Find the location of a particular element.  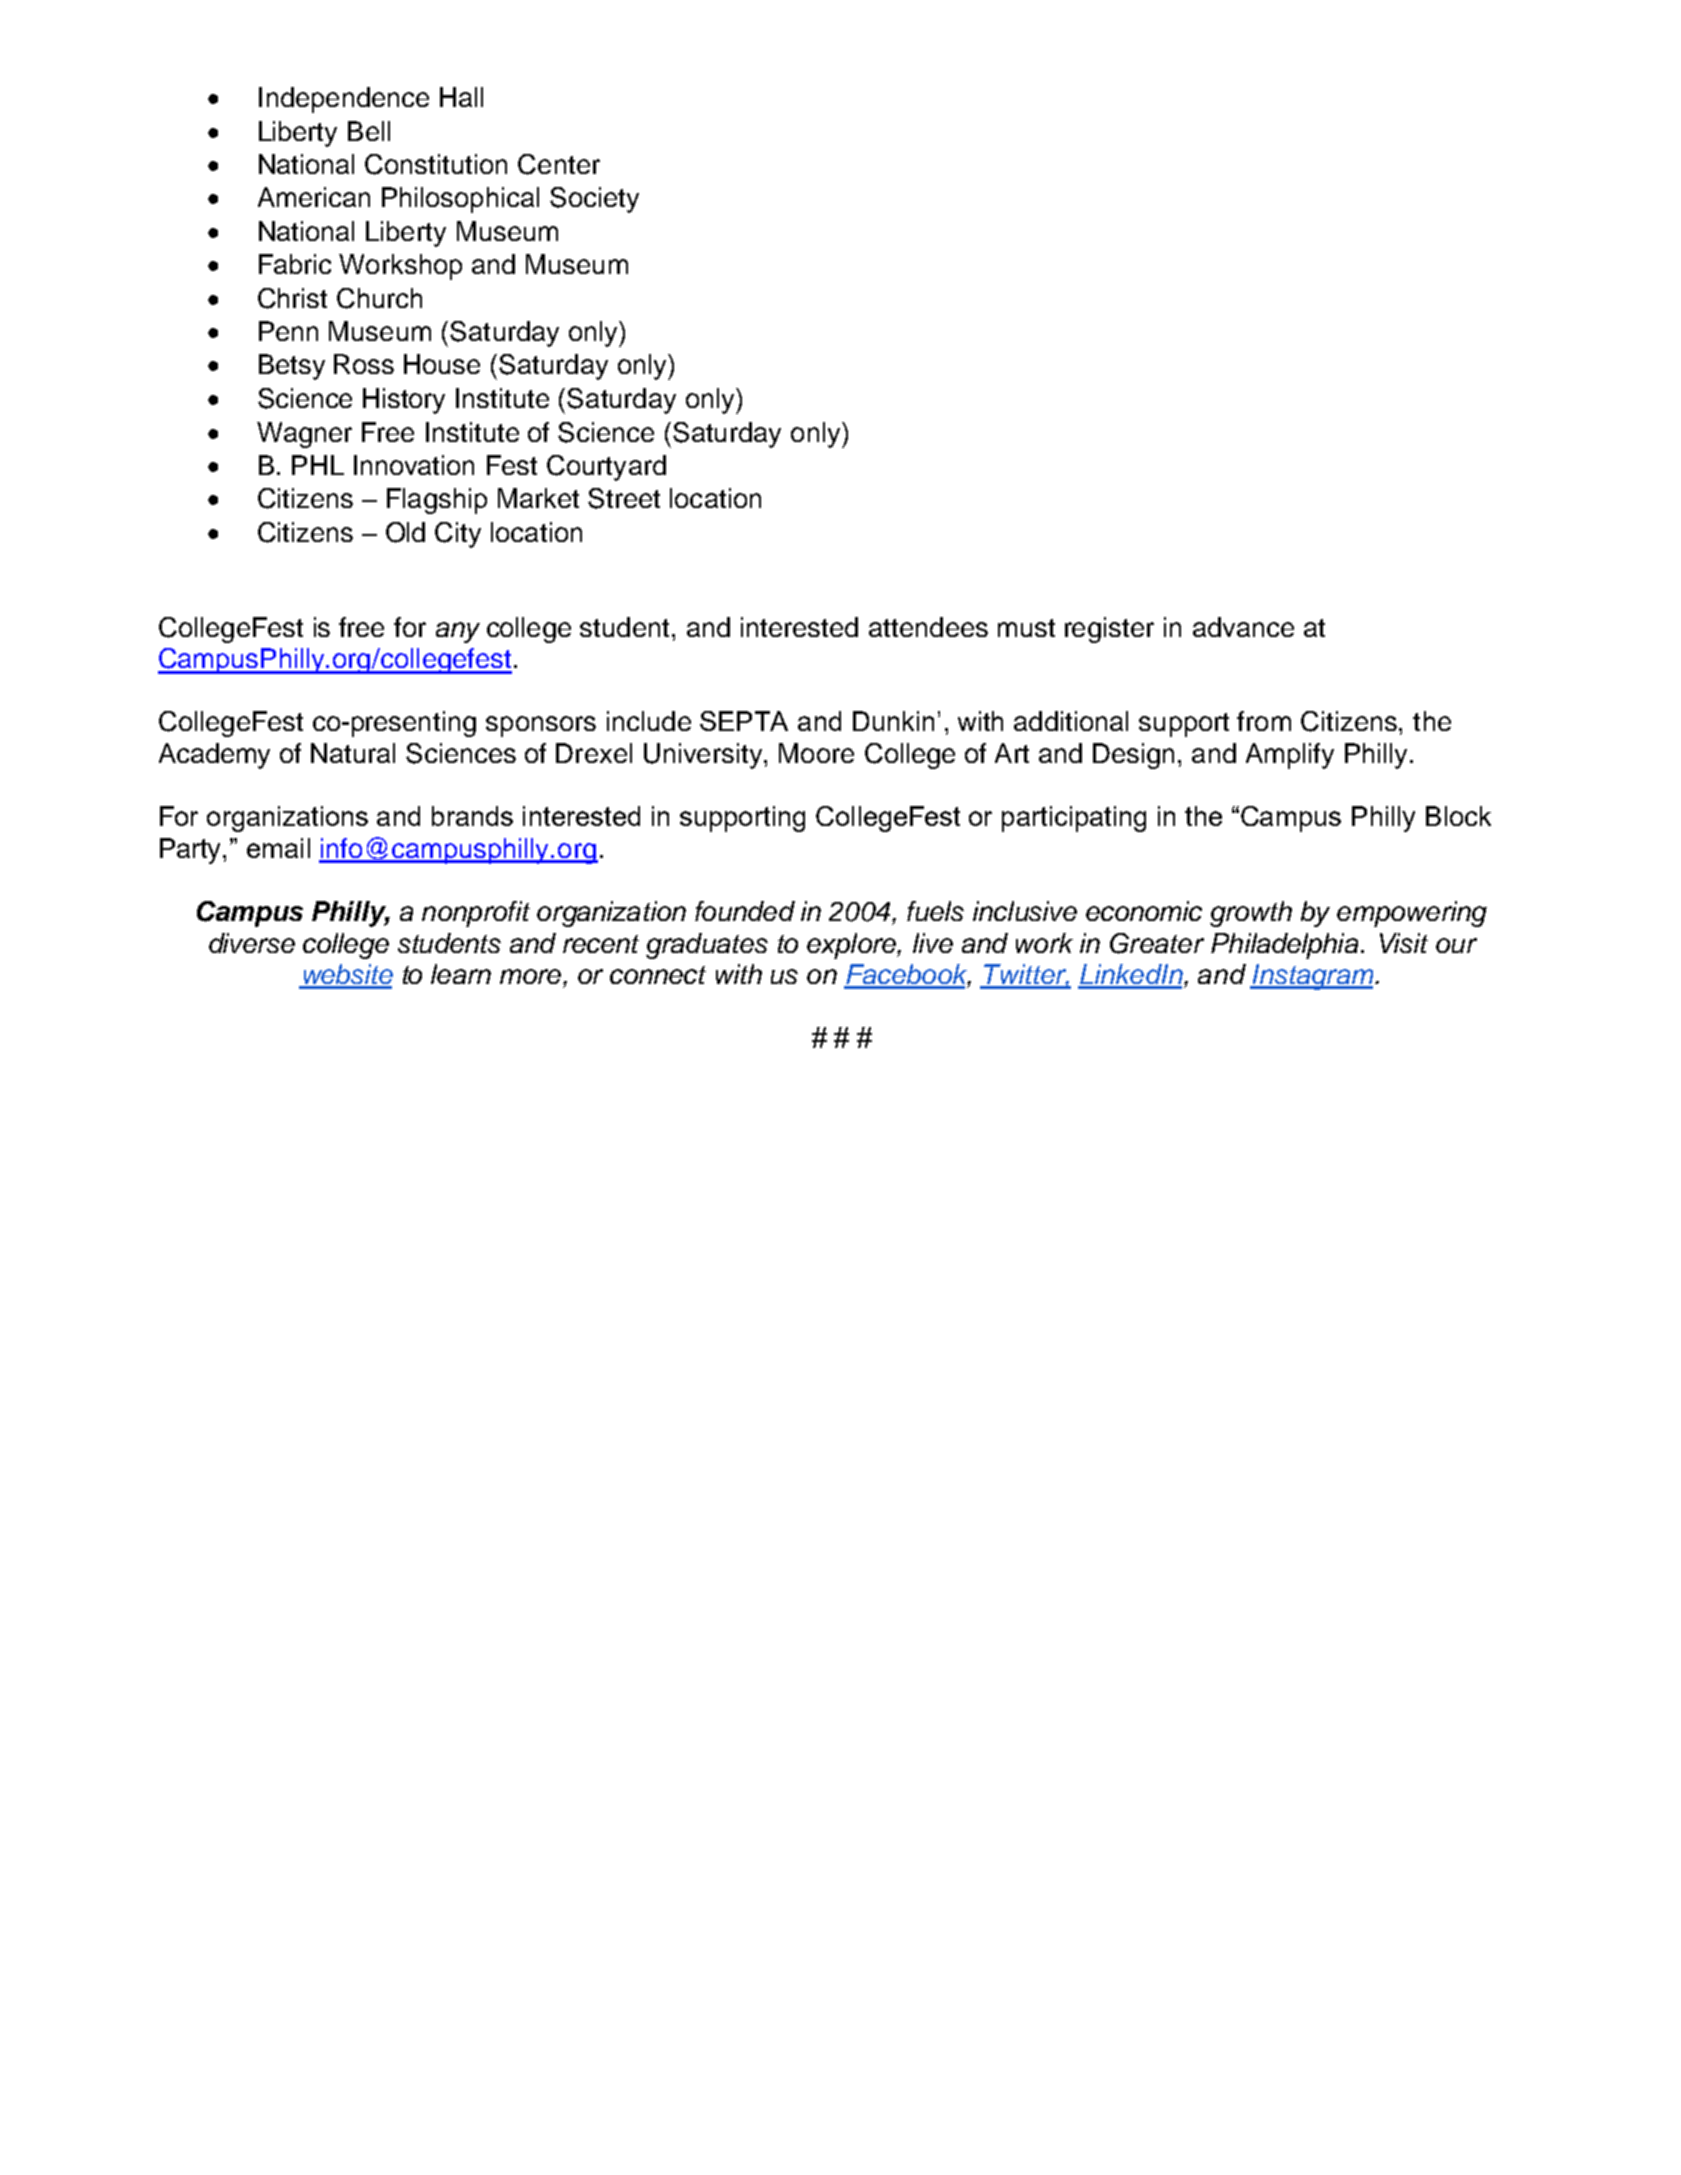

live is located at coordinates (933, 943).
